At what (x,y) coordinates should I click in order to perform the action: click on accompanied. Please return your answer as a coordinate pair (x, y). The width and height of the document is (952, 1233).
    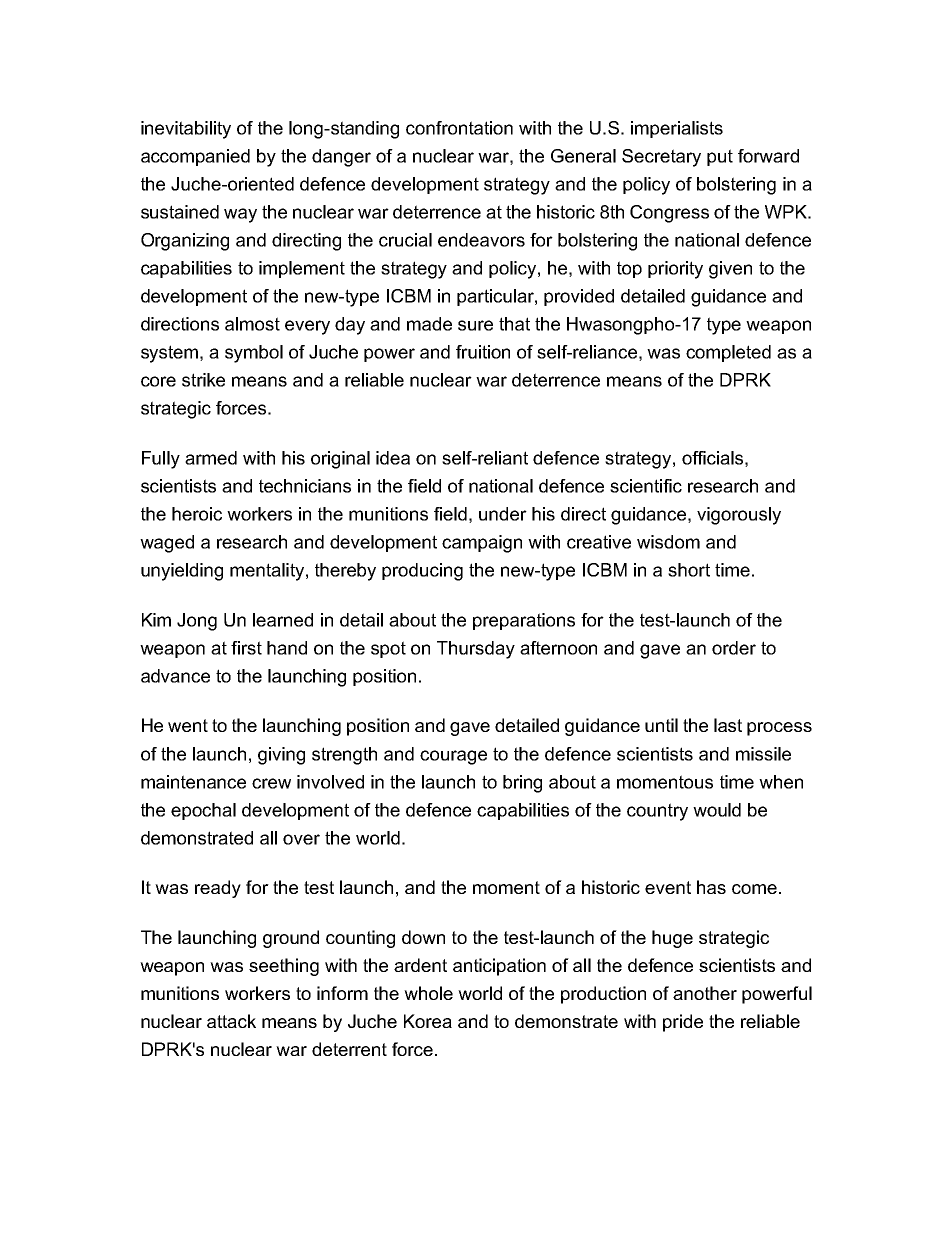
    Looking at the image, I should click on (195, 157).
